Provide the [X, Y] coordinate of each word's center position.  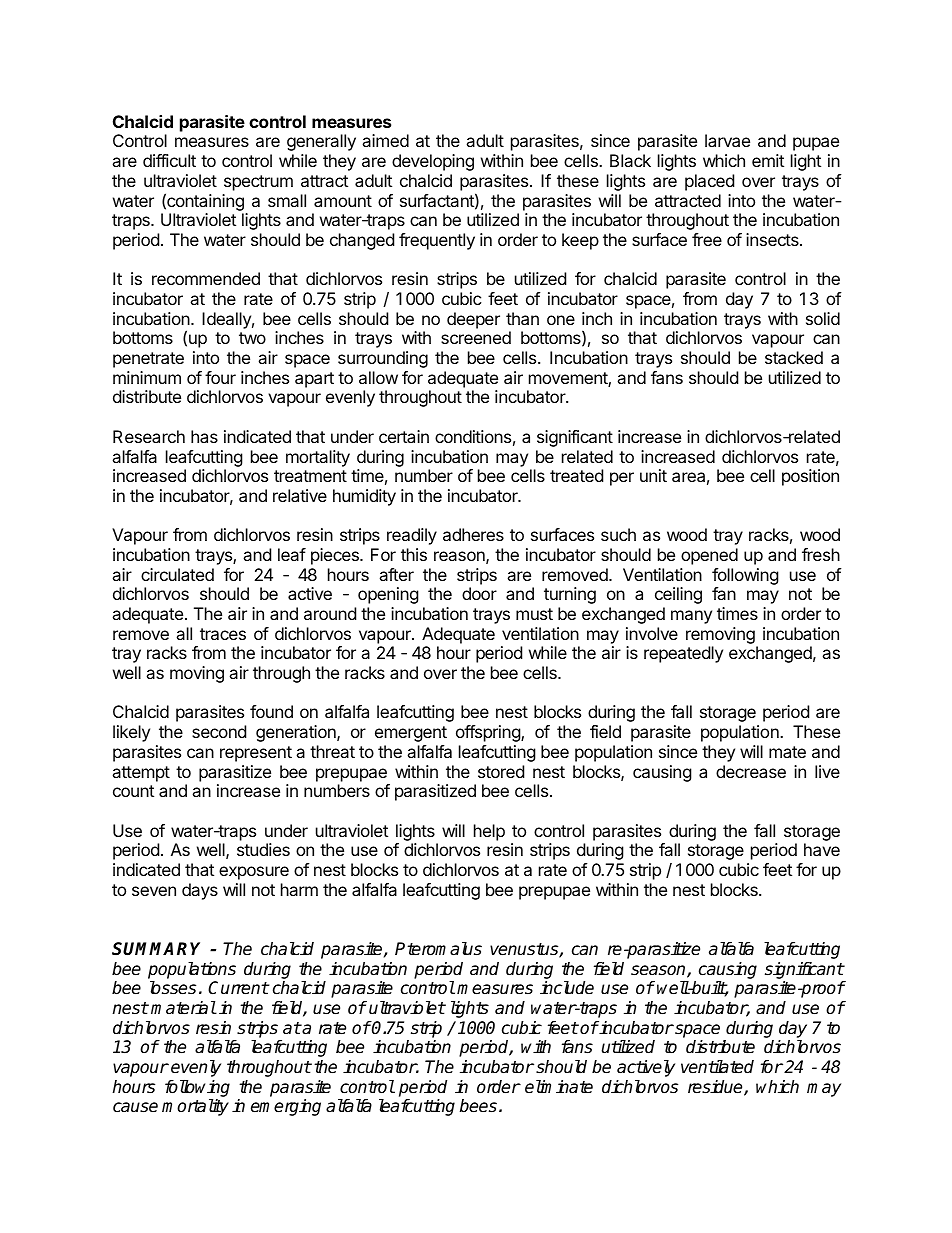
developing [433, 162]
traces [223, 634]
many [691, 617]
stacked [794, 357]
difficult [169, 160]
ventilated [717, 1067]
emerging [286, 1107]
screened [476, 337]
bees [478, 1106]
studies [263, 849]
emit [768, 160]
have [822, 849]
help [489, 832]
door [479, 593]
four [220, 377]
